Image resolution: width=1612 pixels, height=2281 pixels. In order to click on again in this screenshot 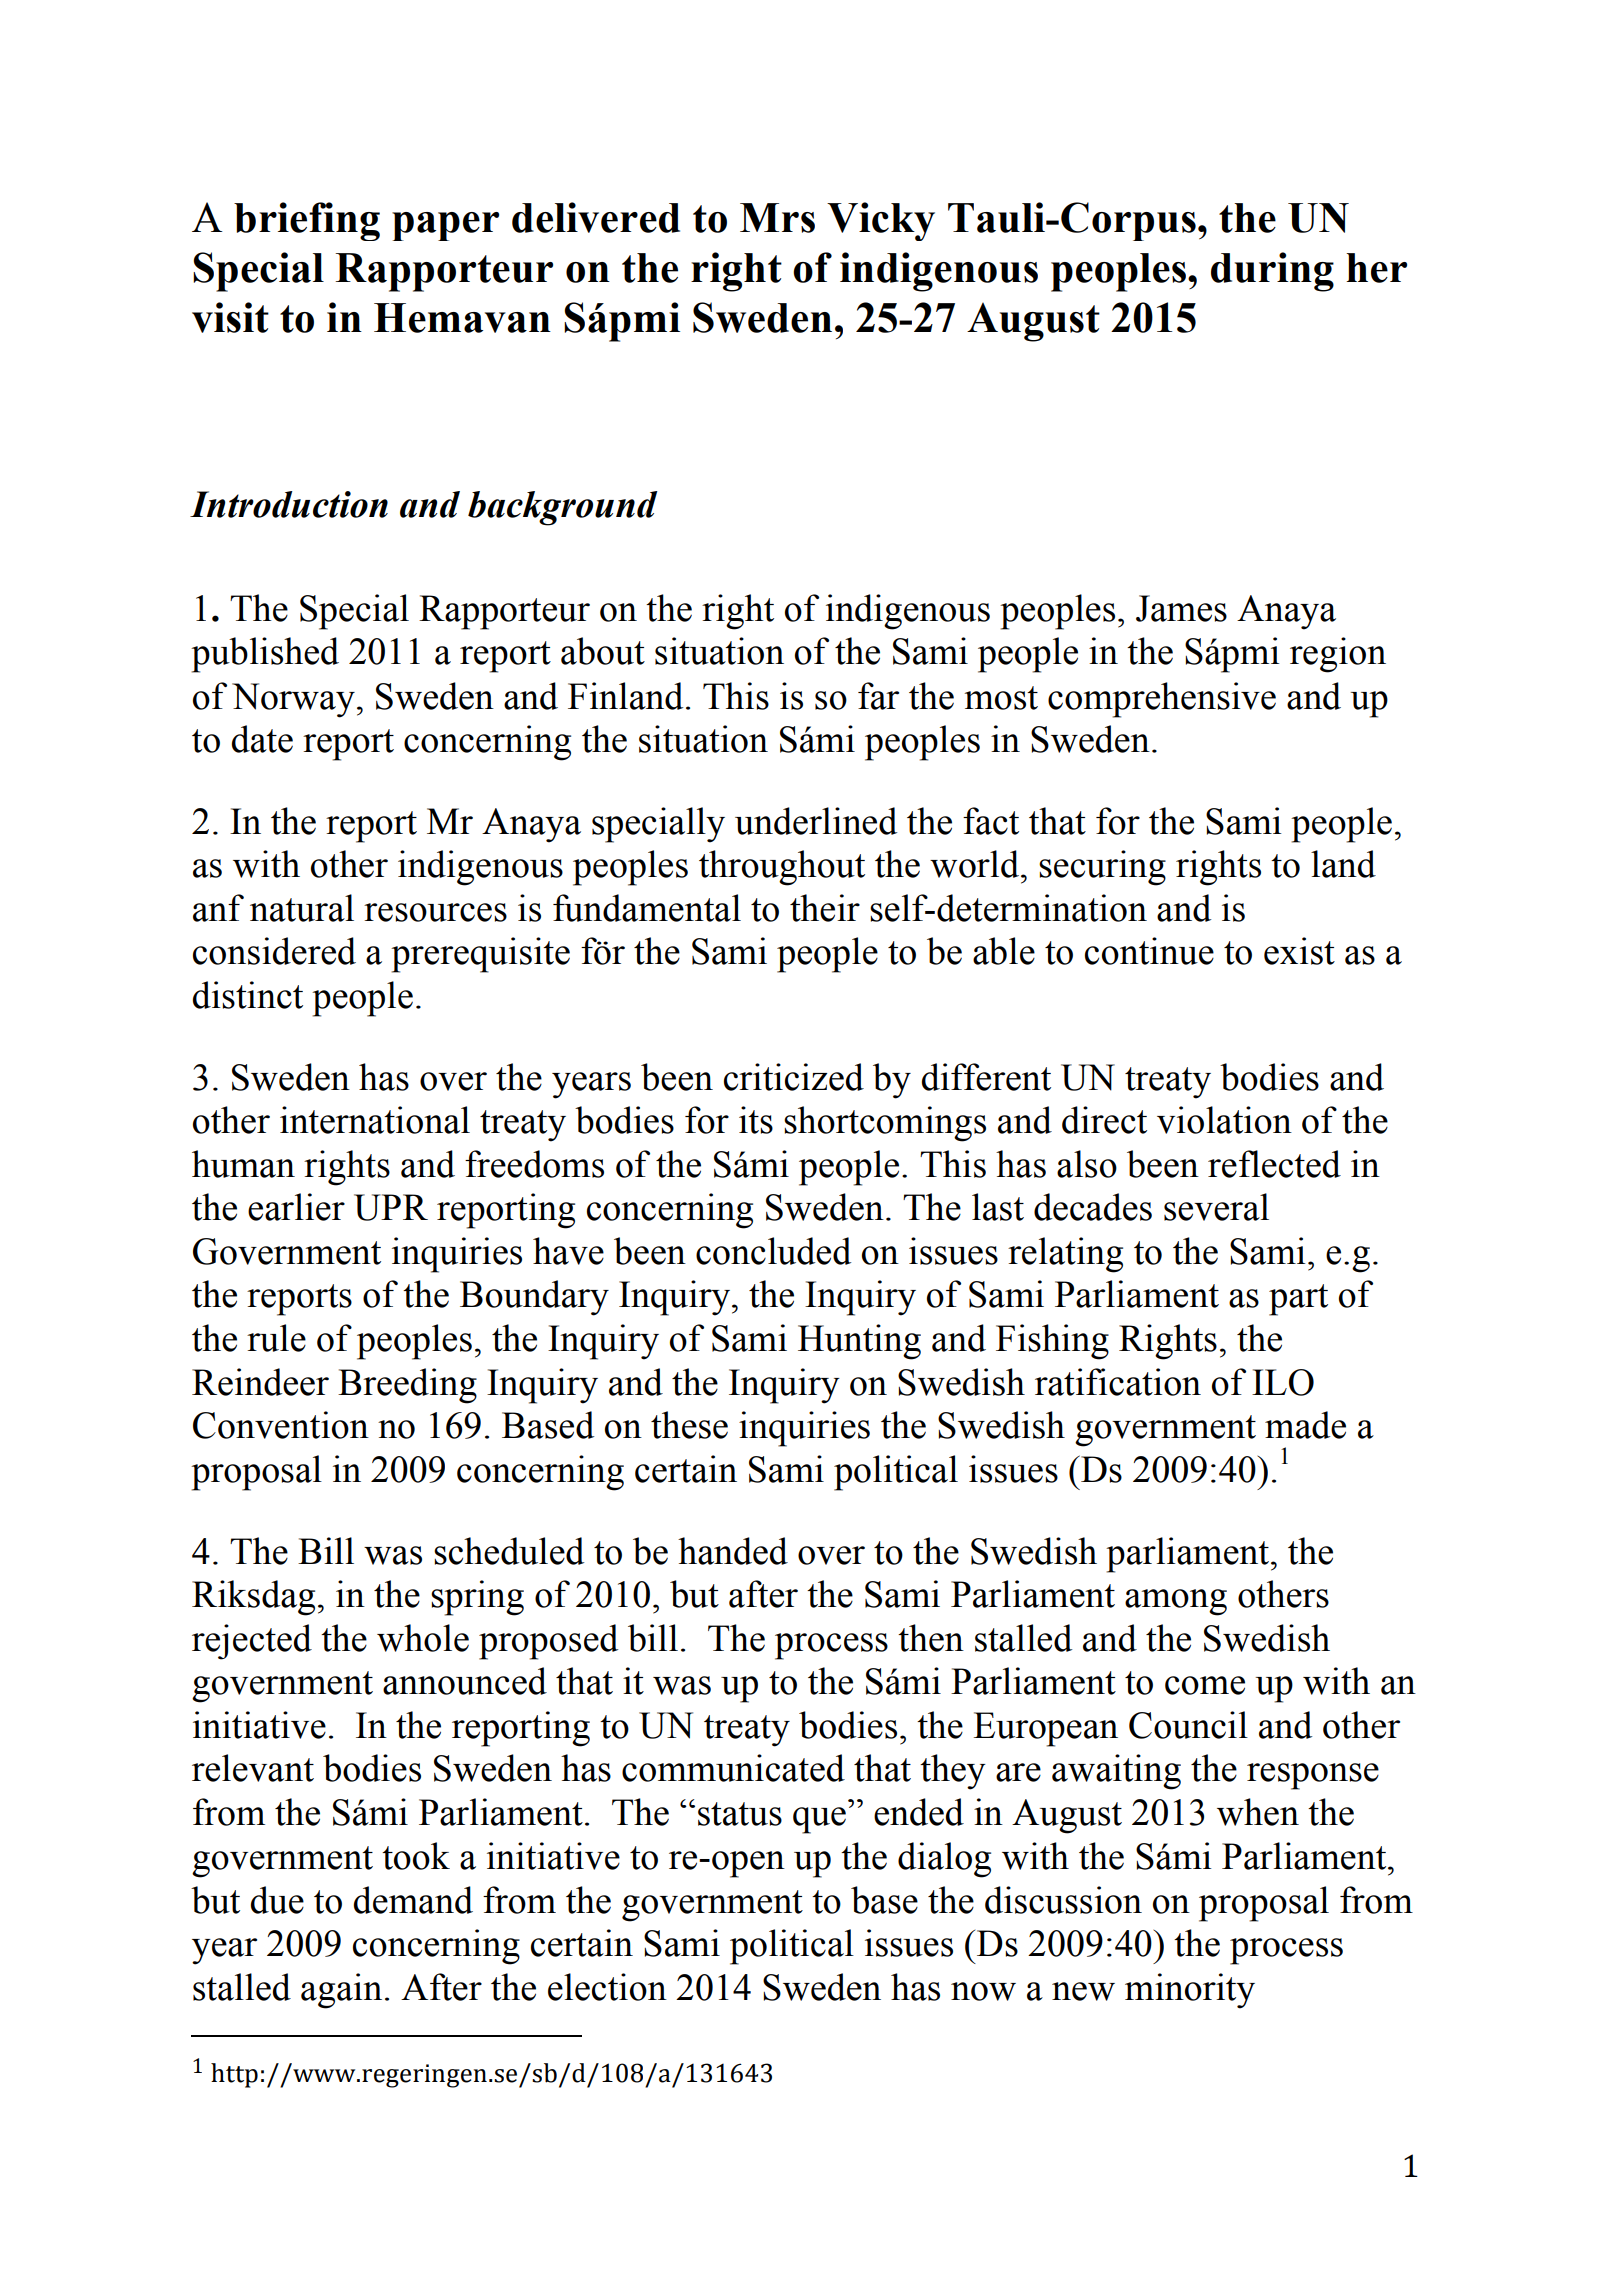, I will do `click(341, 1991)`.
